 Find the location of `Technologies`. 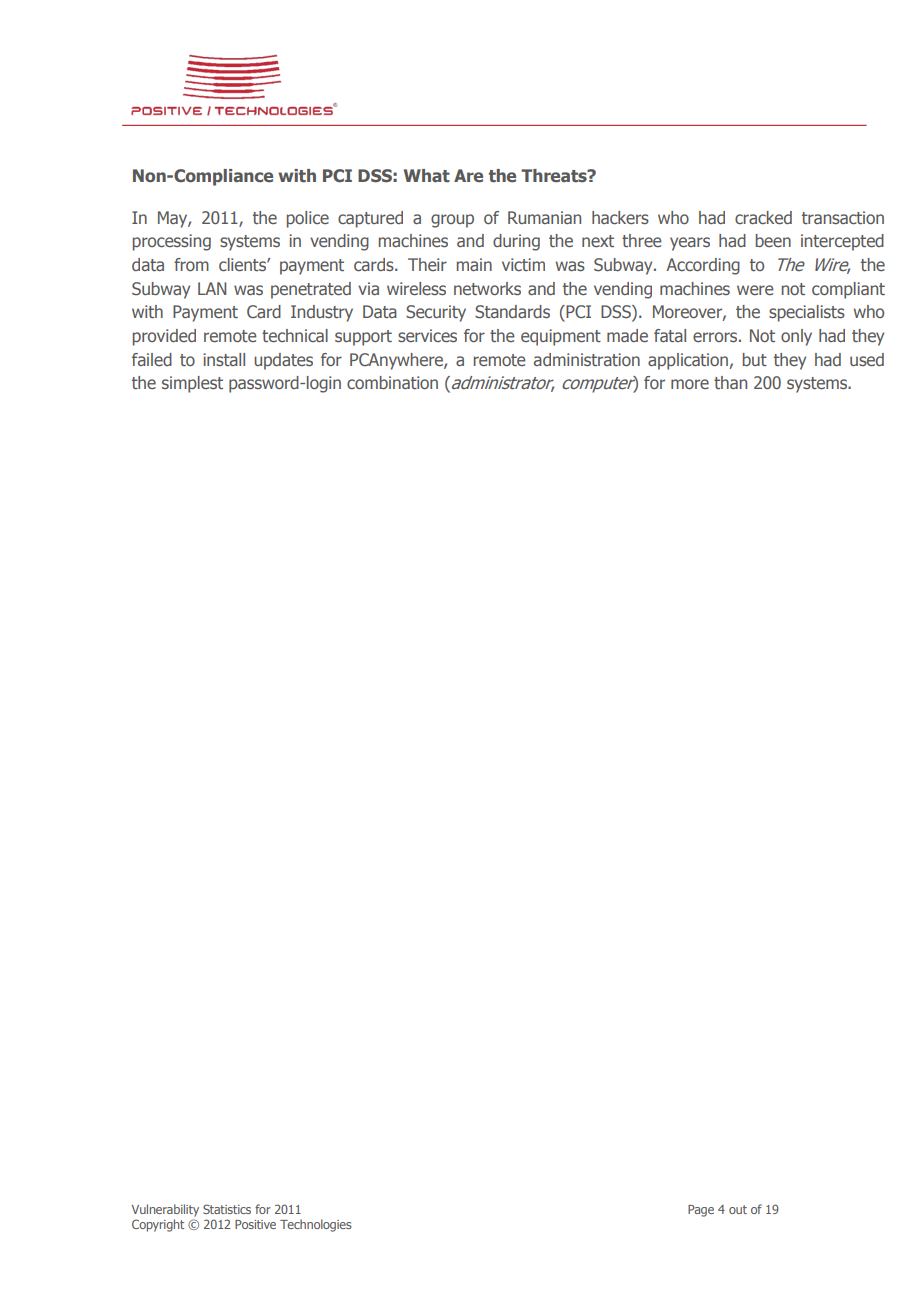

Technologies is located at coordinates (316, 1225).
